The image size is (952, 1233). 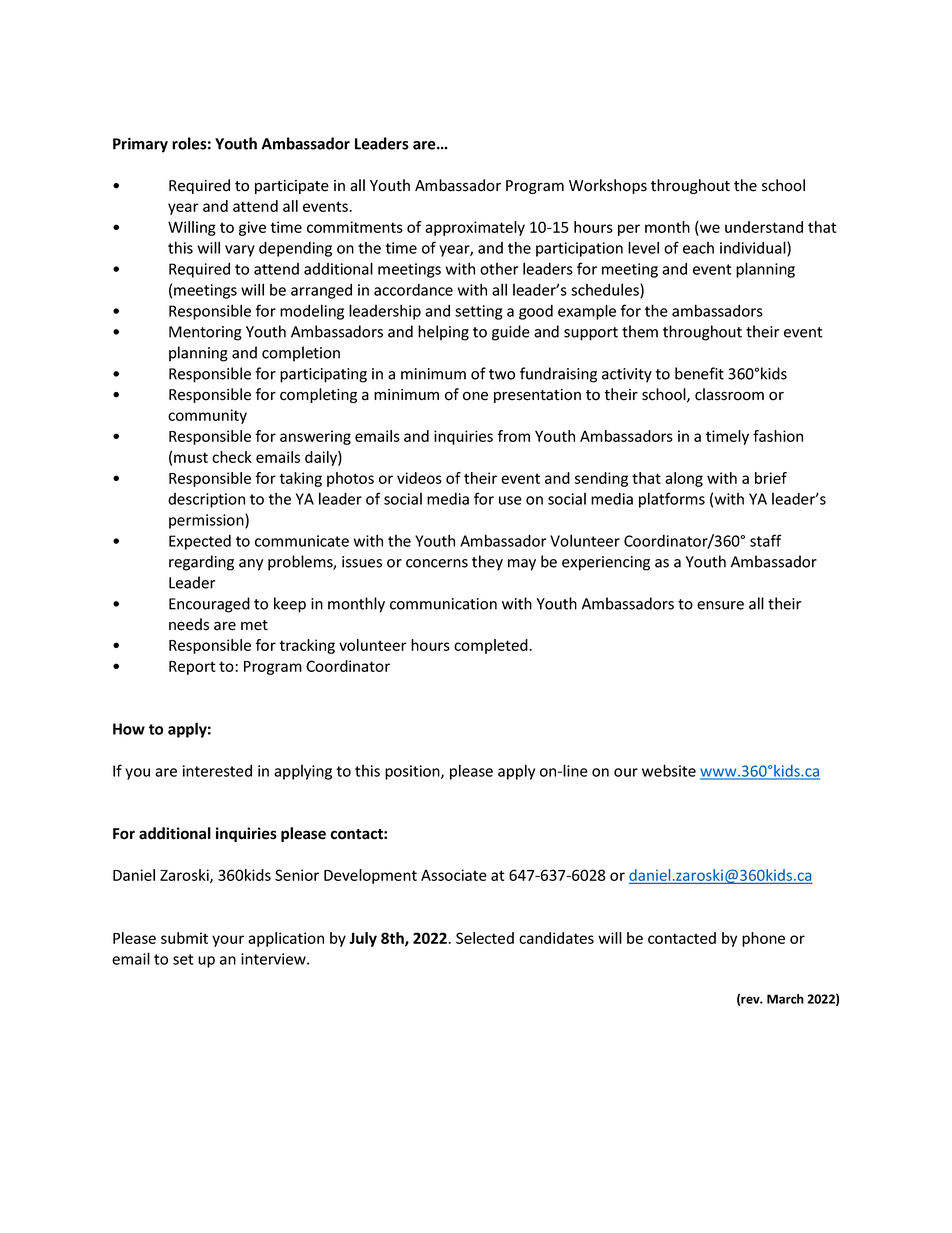 What do you see at coordinates (608, 186) in the screenshot?
I see `Workshops` at bounding box center [608, 186].
